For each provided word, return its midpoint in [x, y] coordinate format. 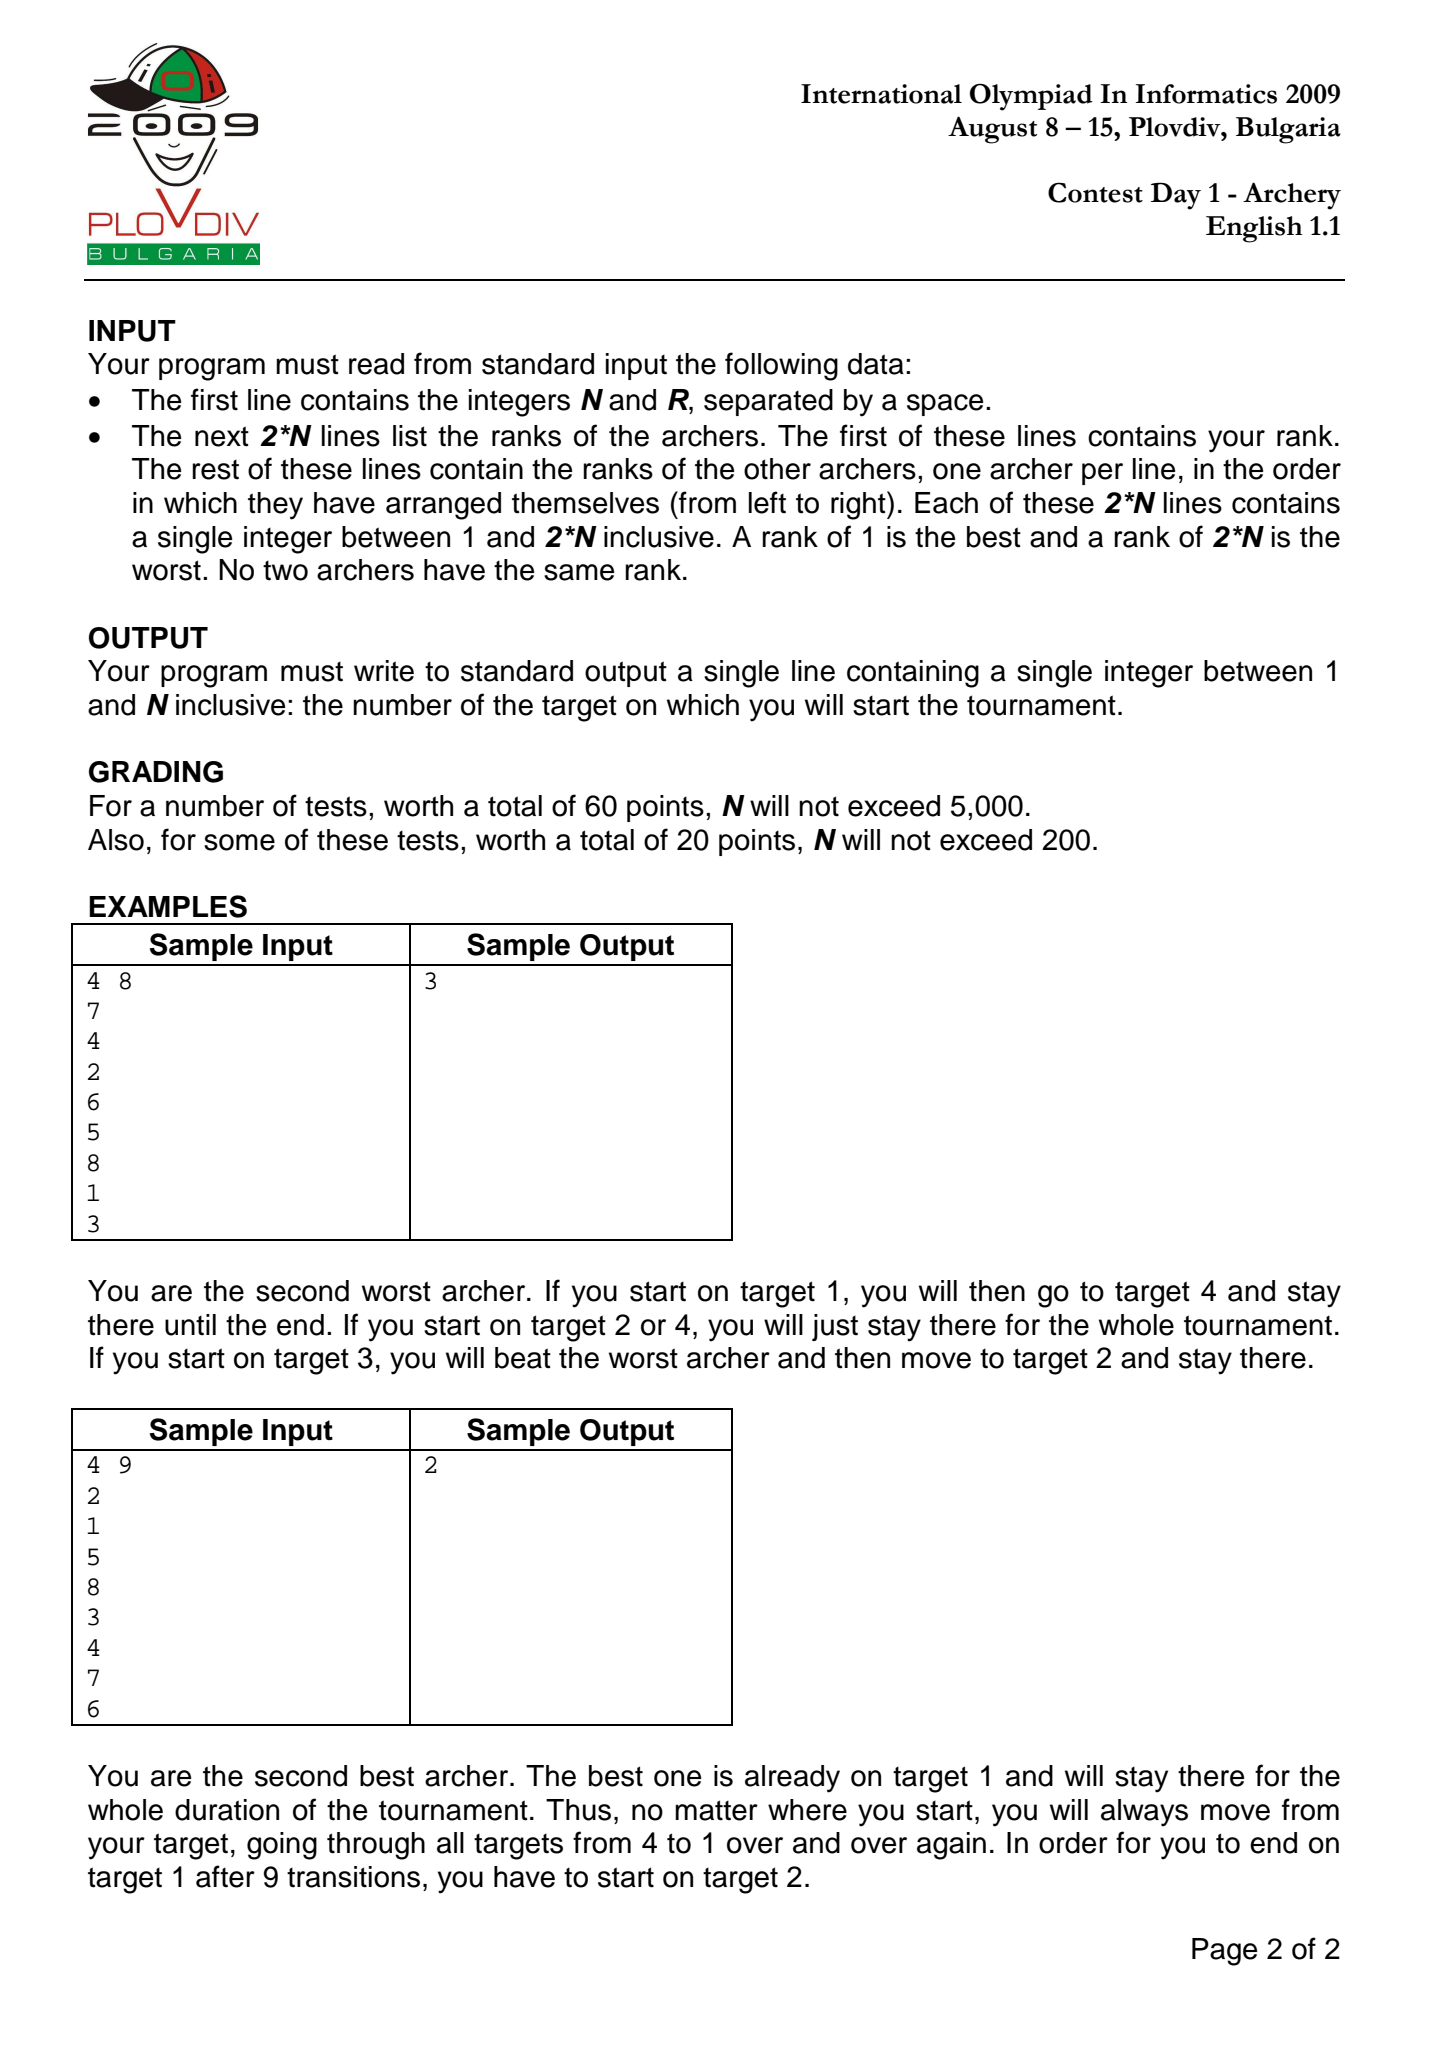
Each [946, 503]
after [225, 1876]
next [222, 436]
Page [1225, 1952]
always [1144, 1813]
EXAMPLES [168, 906]
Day [1176, 196]
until [190, 1325]
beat [523, 1358]
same [579, 572]
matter [716, 1810]
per [1102, 474]
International [881, 94]
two [285, 571]
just [835, 1327]
